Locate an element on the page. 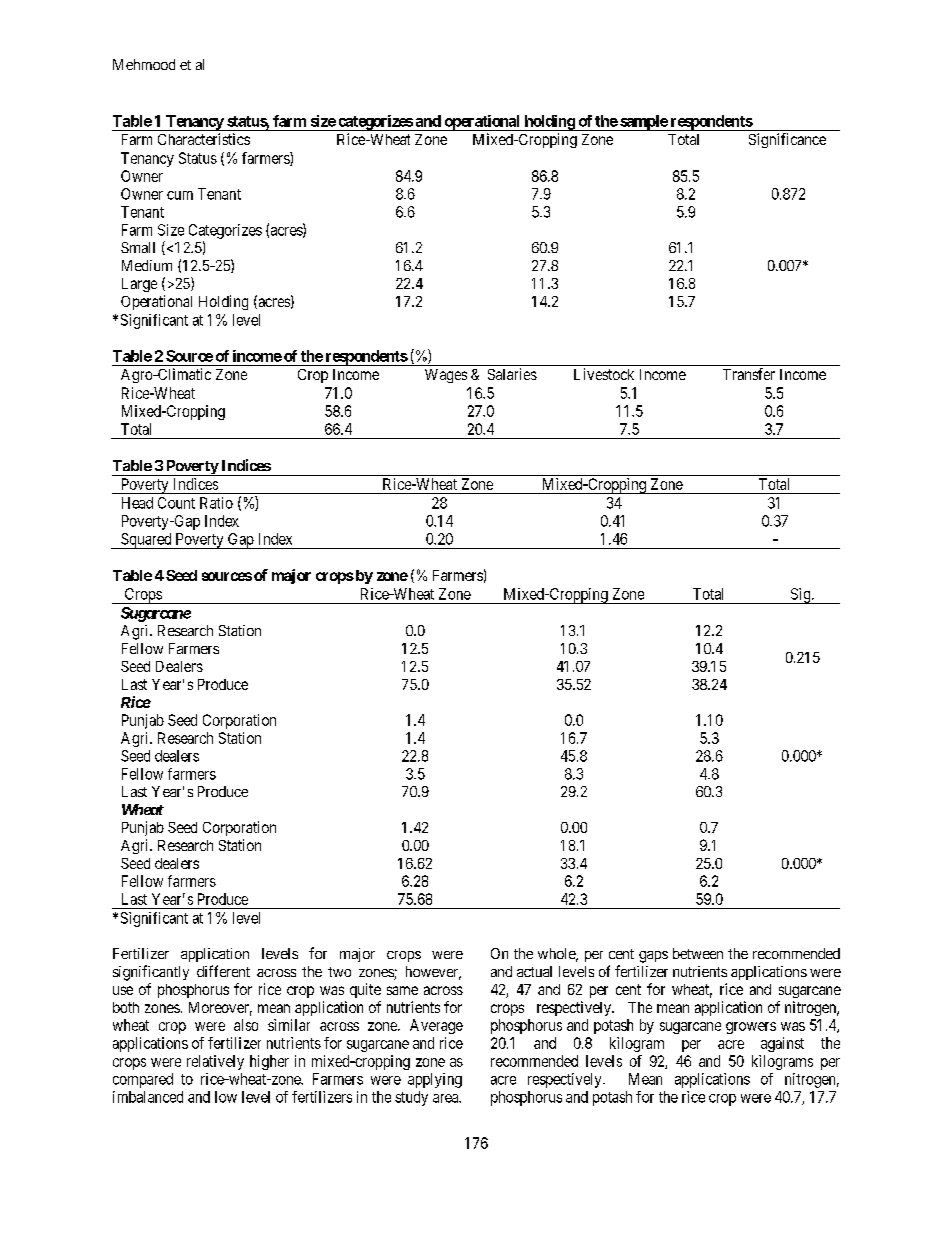 Image resolution: width=952 pixels, height=1233 pixels. Significance is located at coordinates (787, 140).
